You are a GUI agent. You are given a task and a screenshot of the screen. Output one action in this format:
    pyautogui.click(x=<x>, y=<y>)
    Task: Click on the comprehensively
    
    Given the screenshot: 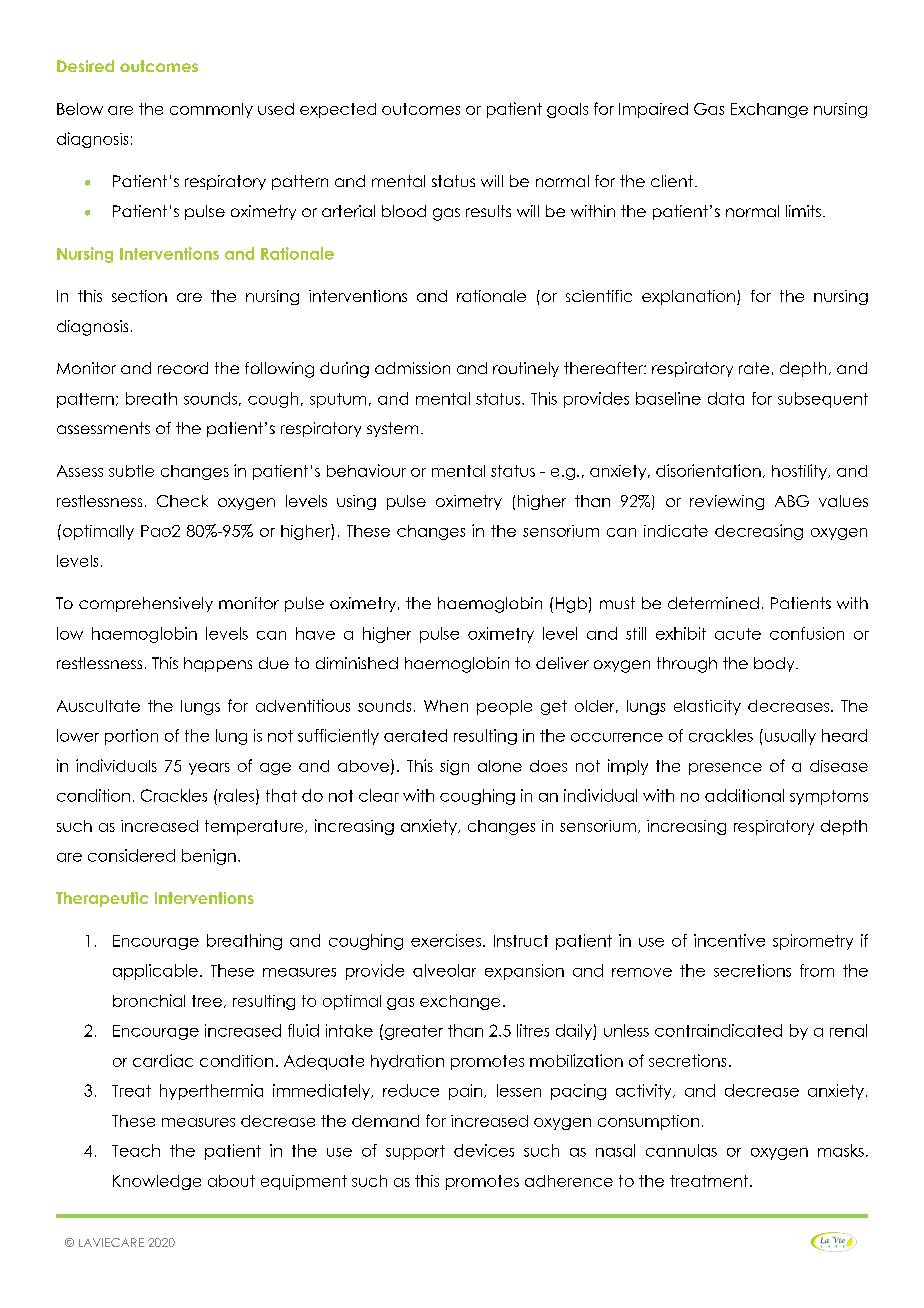 What is the action you would take?
    pyautogui.click(x=146, y=604)
